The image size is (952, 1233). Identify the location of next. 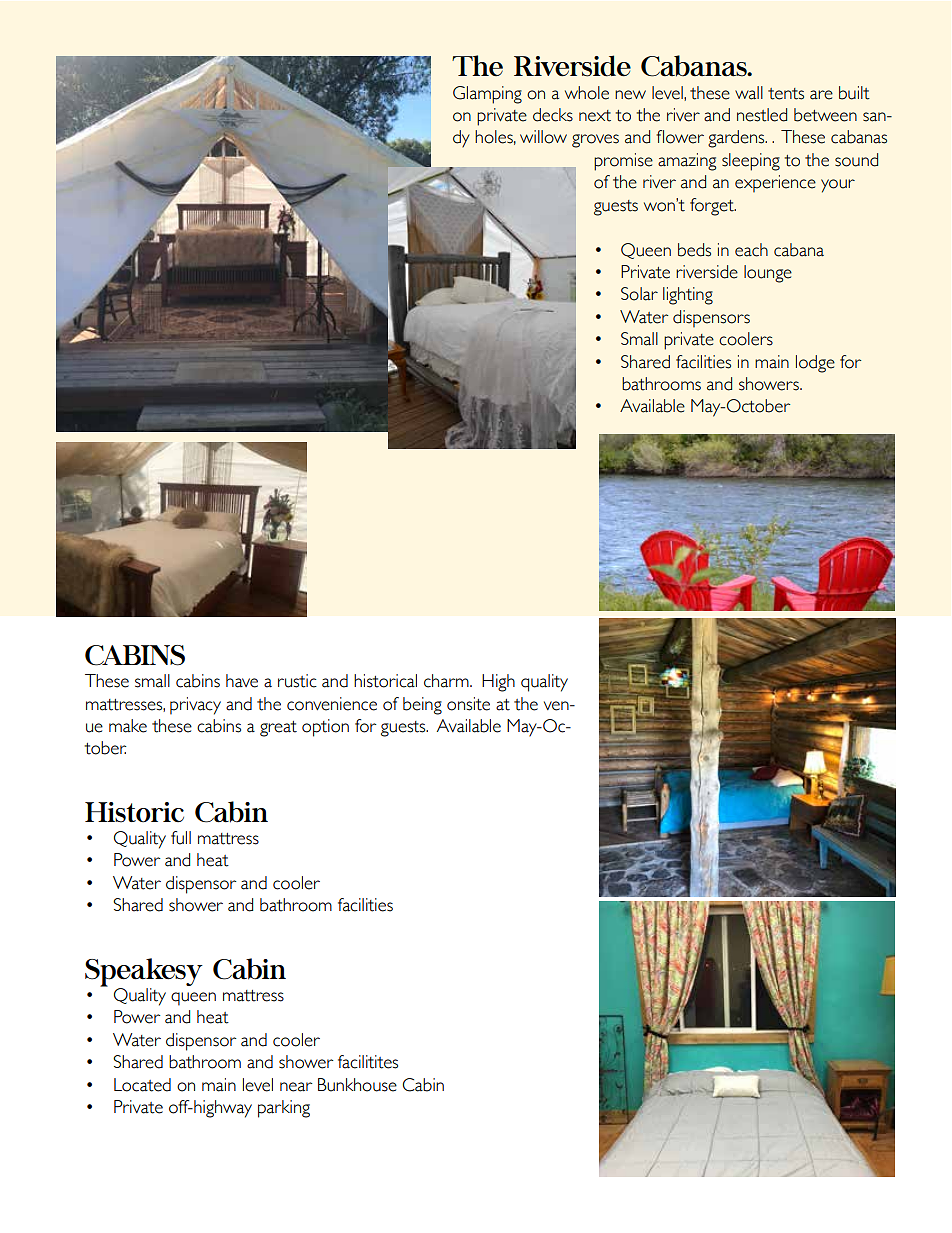
(595, 116).
